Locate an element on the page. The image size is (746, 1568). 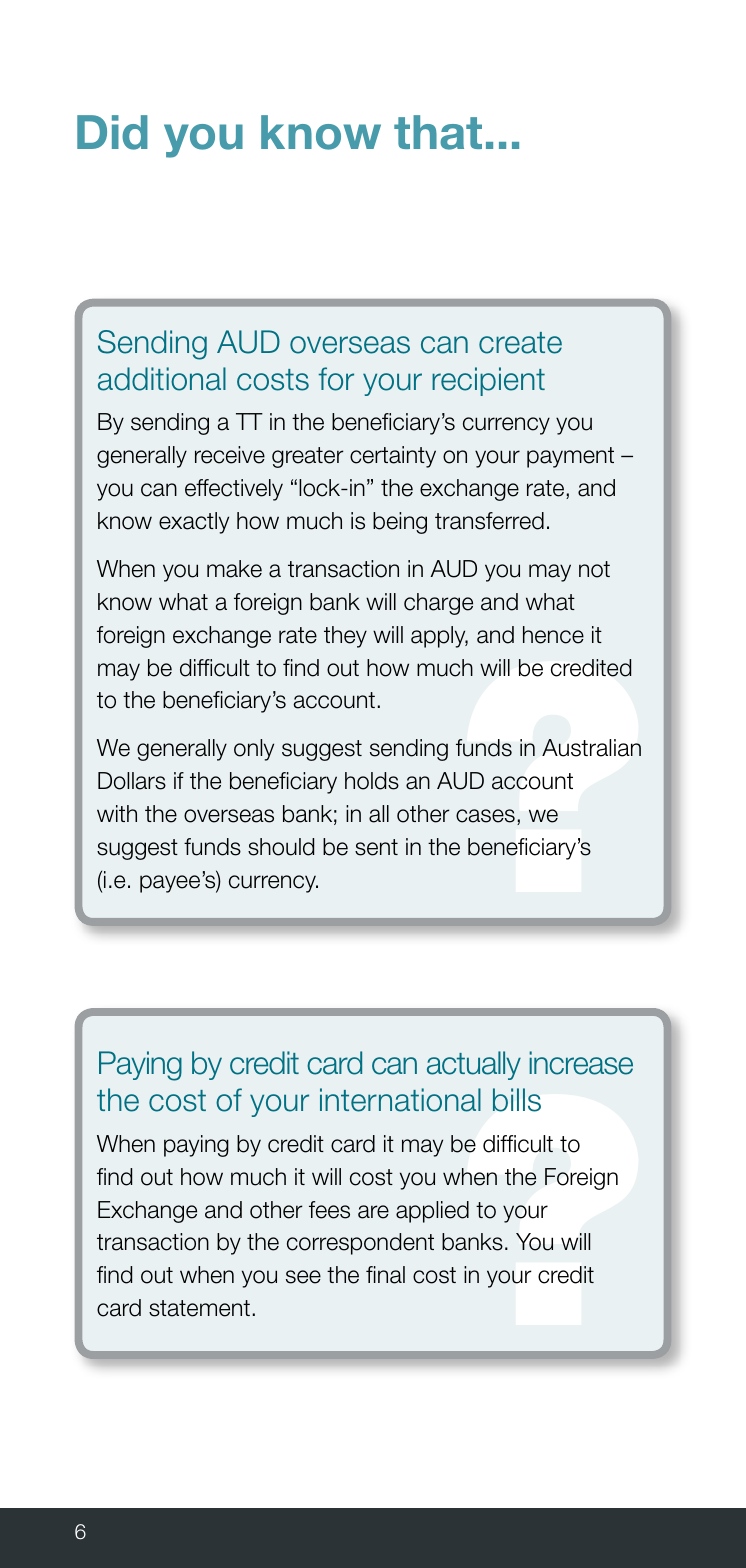
certainty is located at coordinates (393, 457).
